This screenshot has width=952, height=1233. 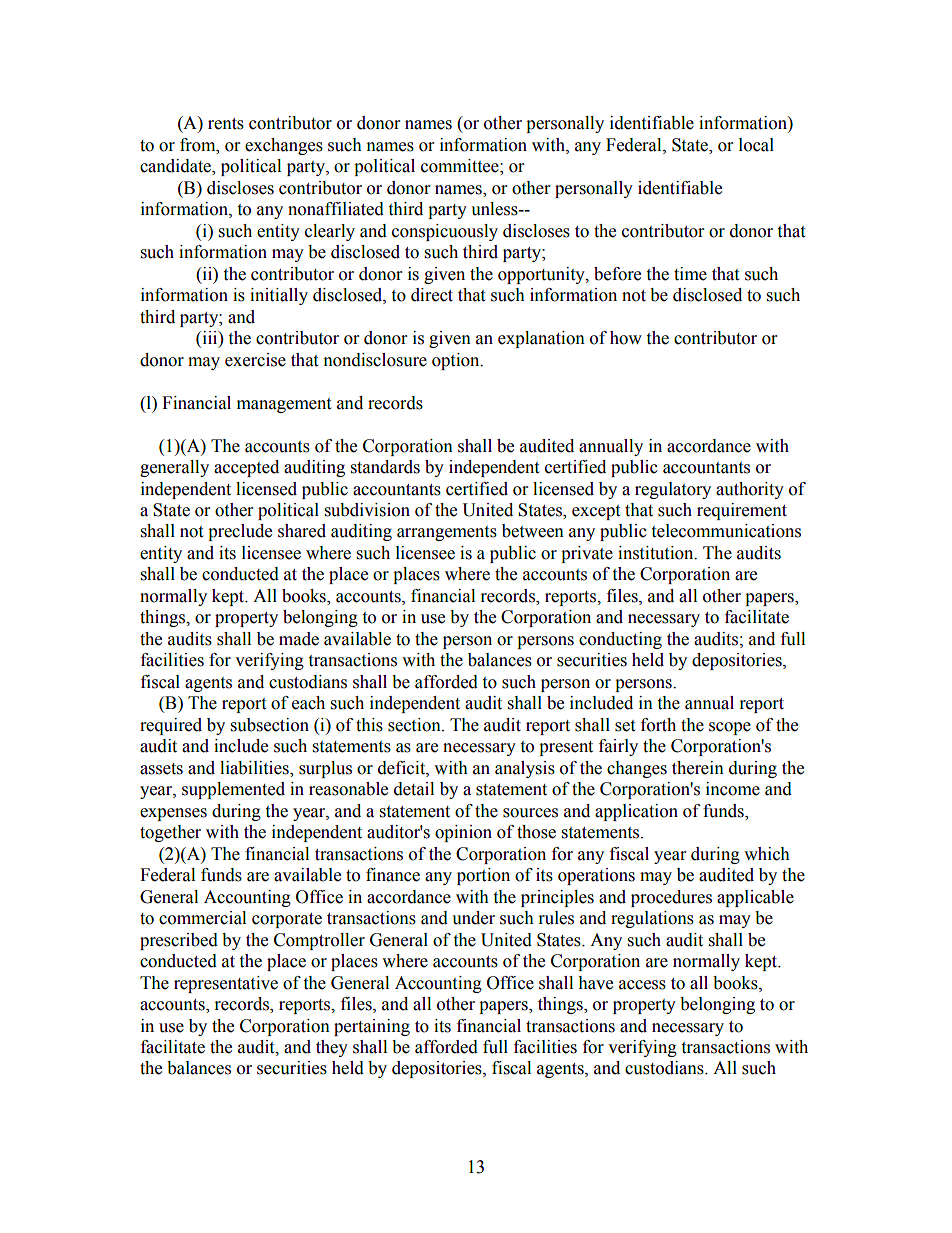 I want to click on pertaining, so click(x=372, y=1027).
